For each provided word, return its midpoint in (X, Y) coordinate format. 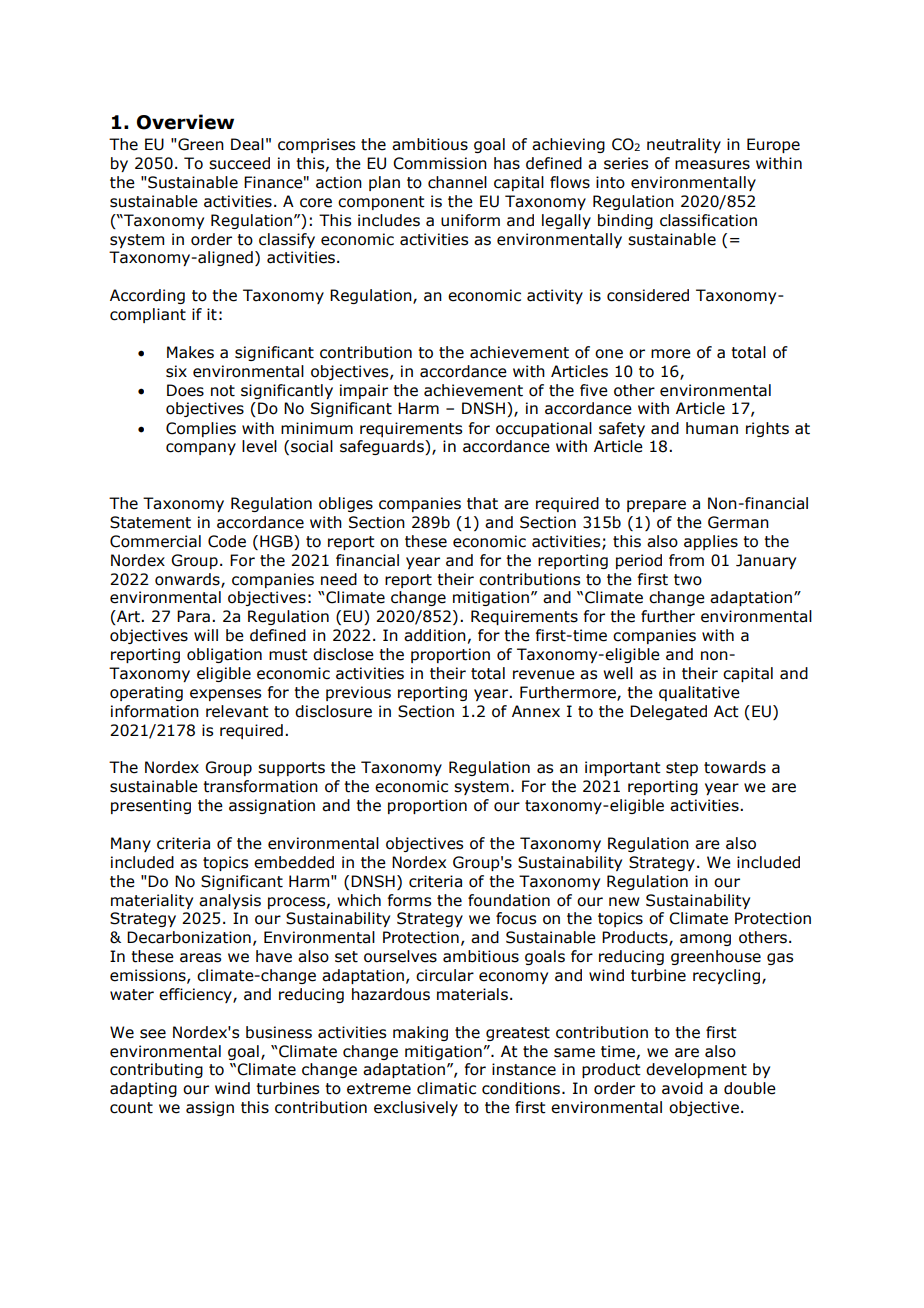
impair (364, 391)
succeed (239, 163)
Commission (440, 163)
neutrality (684, 145)
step (682, 769)
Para (193, 616)
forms (409, 900)
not (223, 391)
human (712, 428)
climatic (446, 1088)
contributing (156, 1070)
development (696, 1070)
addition (435, 635)
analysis (230, 901)
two (688, 580)
